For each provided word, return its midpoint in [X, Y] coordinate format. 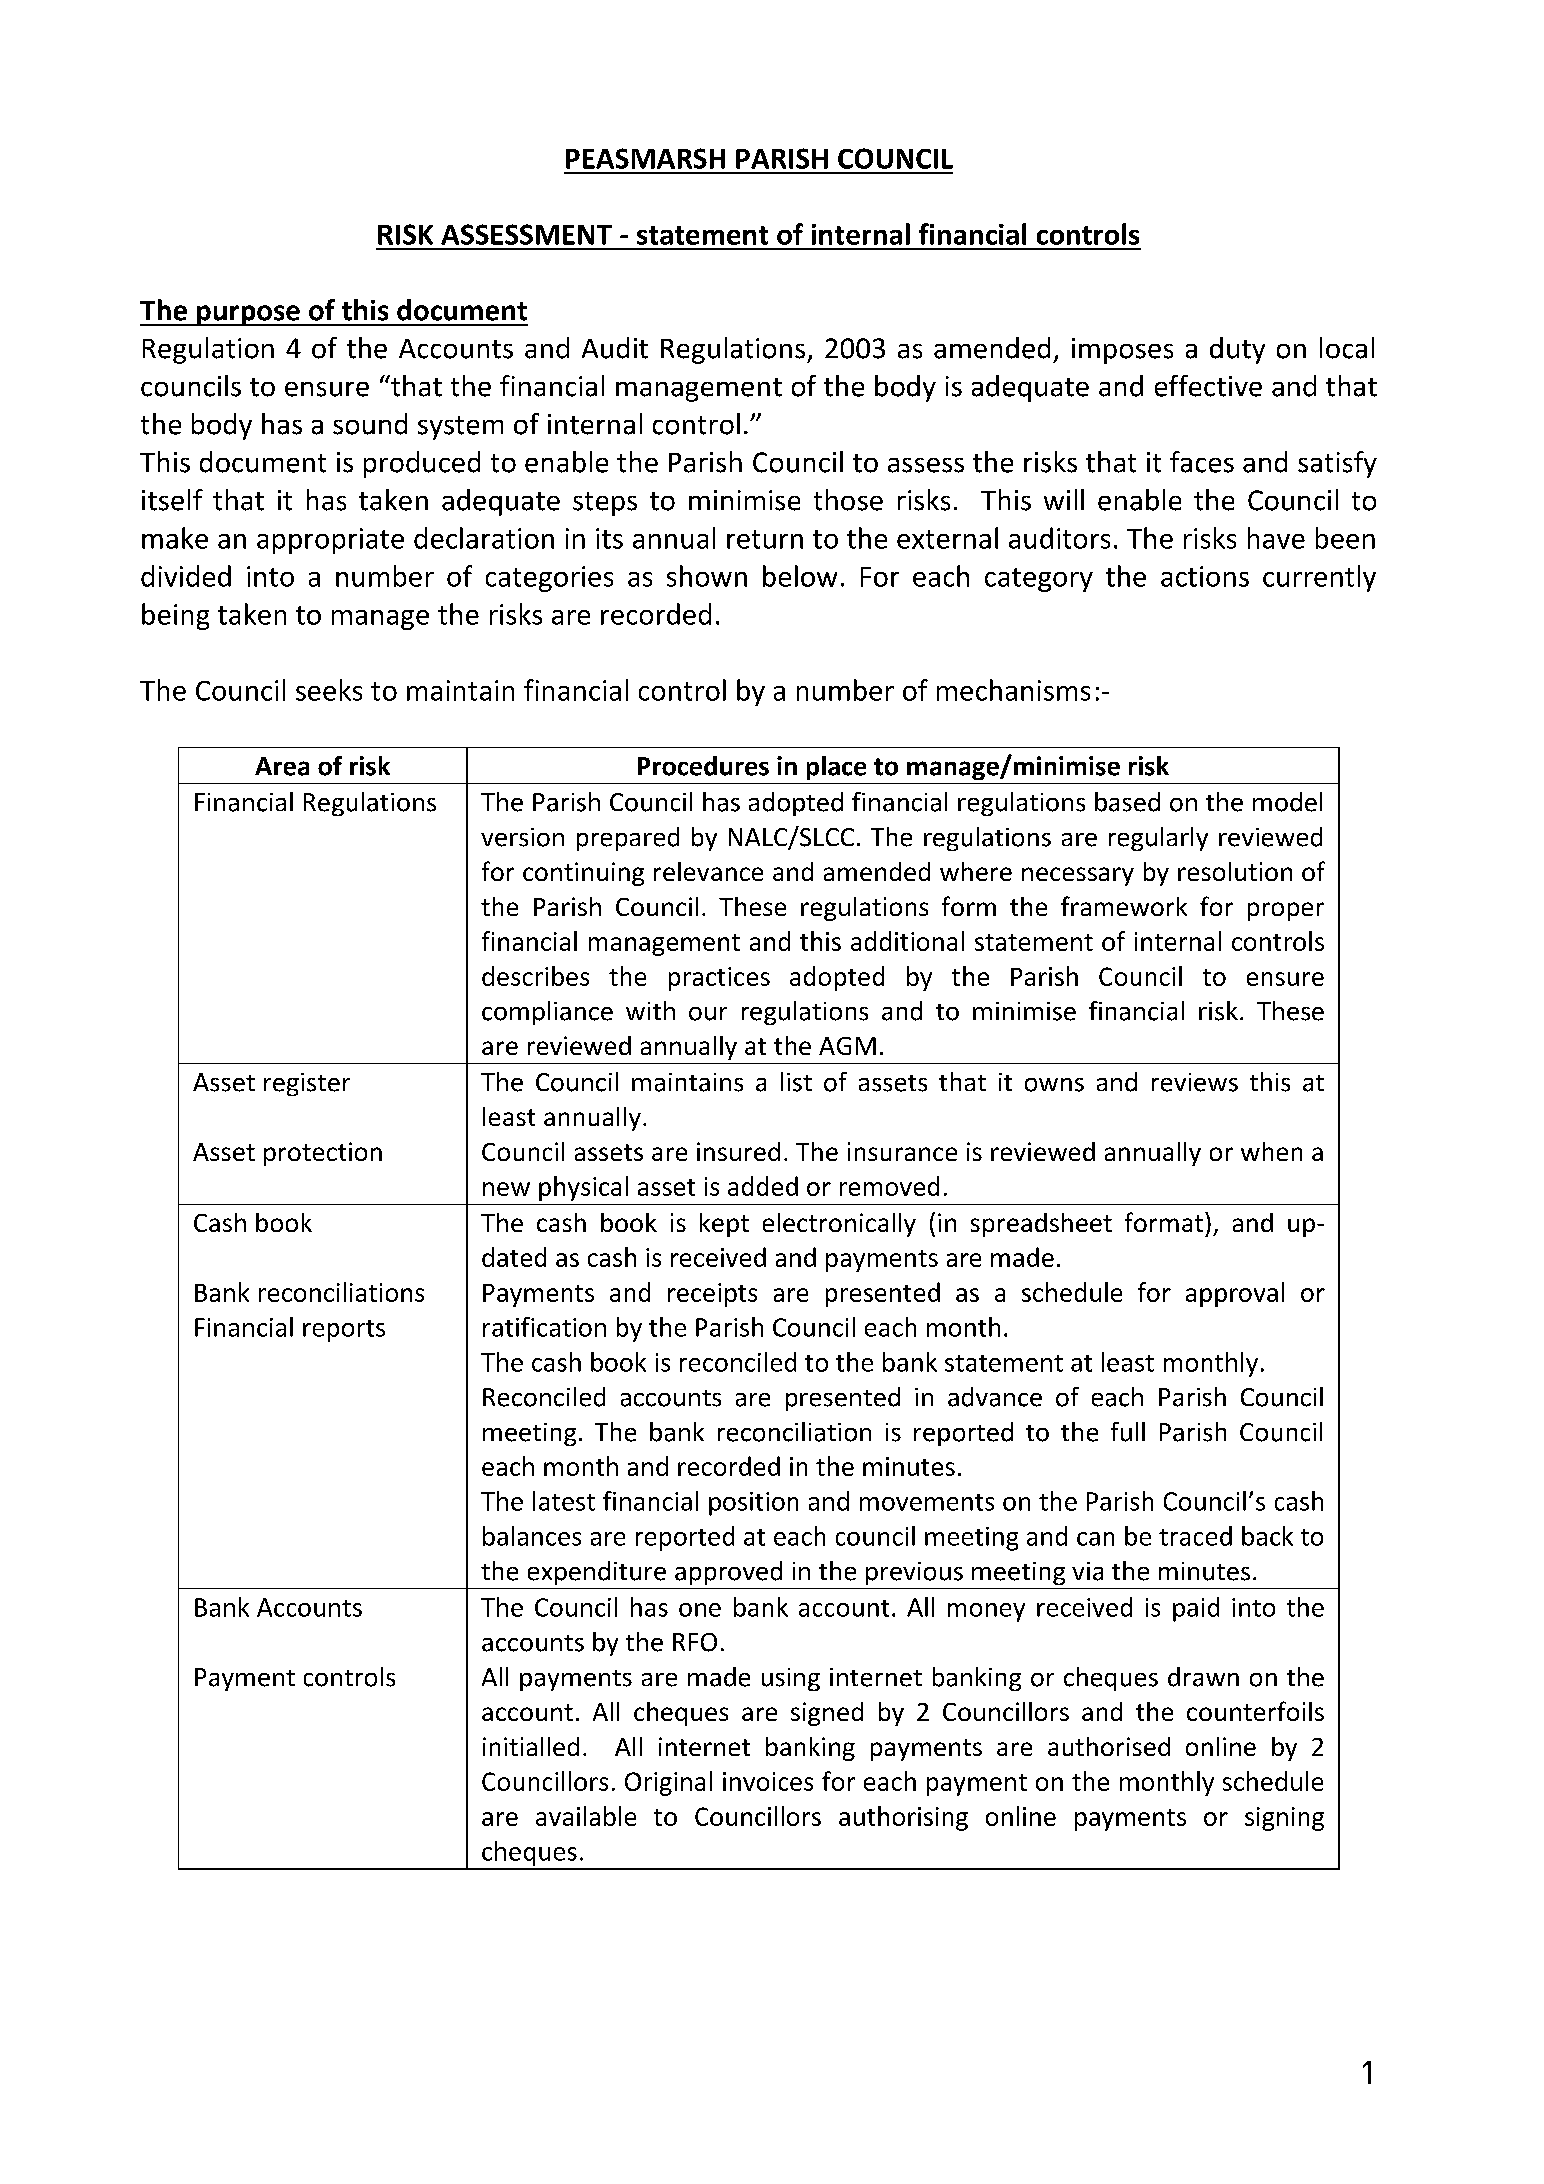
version [522, 837]
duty [1237, 350]
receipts [712, 1295]
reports [344, 1331]
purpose [248, 315]
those [848, 500]
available [586, 1816]
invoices [768, 1781]
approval [1235, 1294]
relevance [708, 871]
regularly [1158, 839]
